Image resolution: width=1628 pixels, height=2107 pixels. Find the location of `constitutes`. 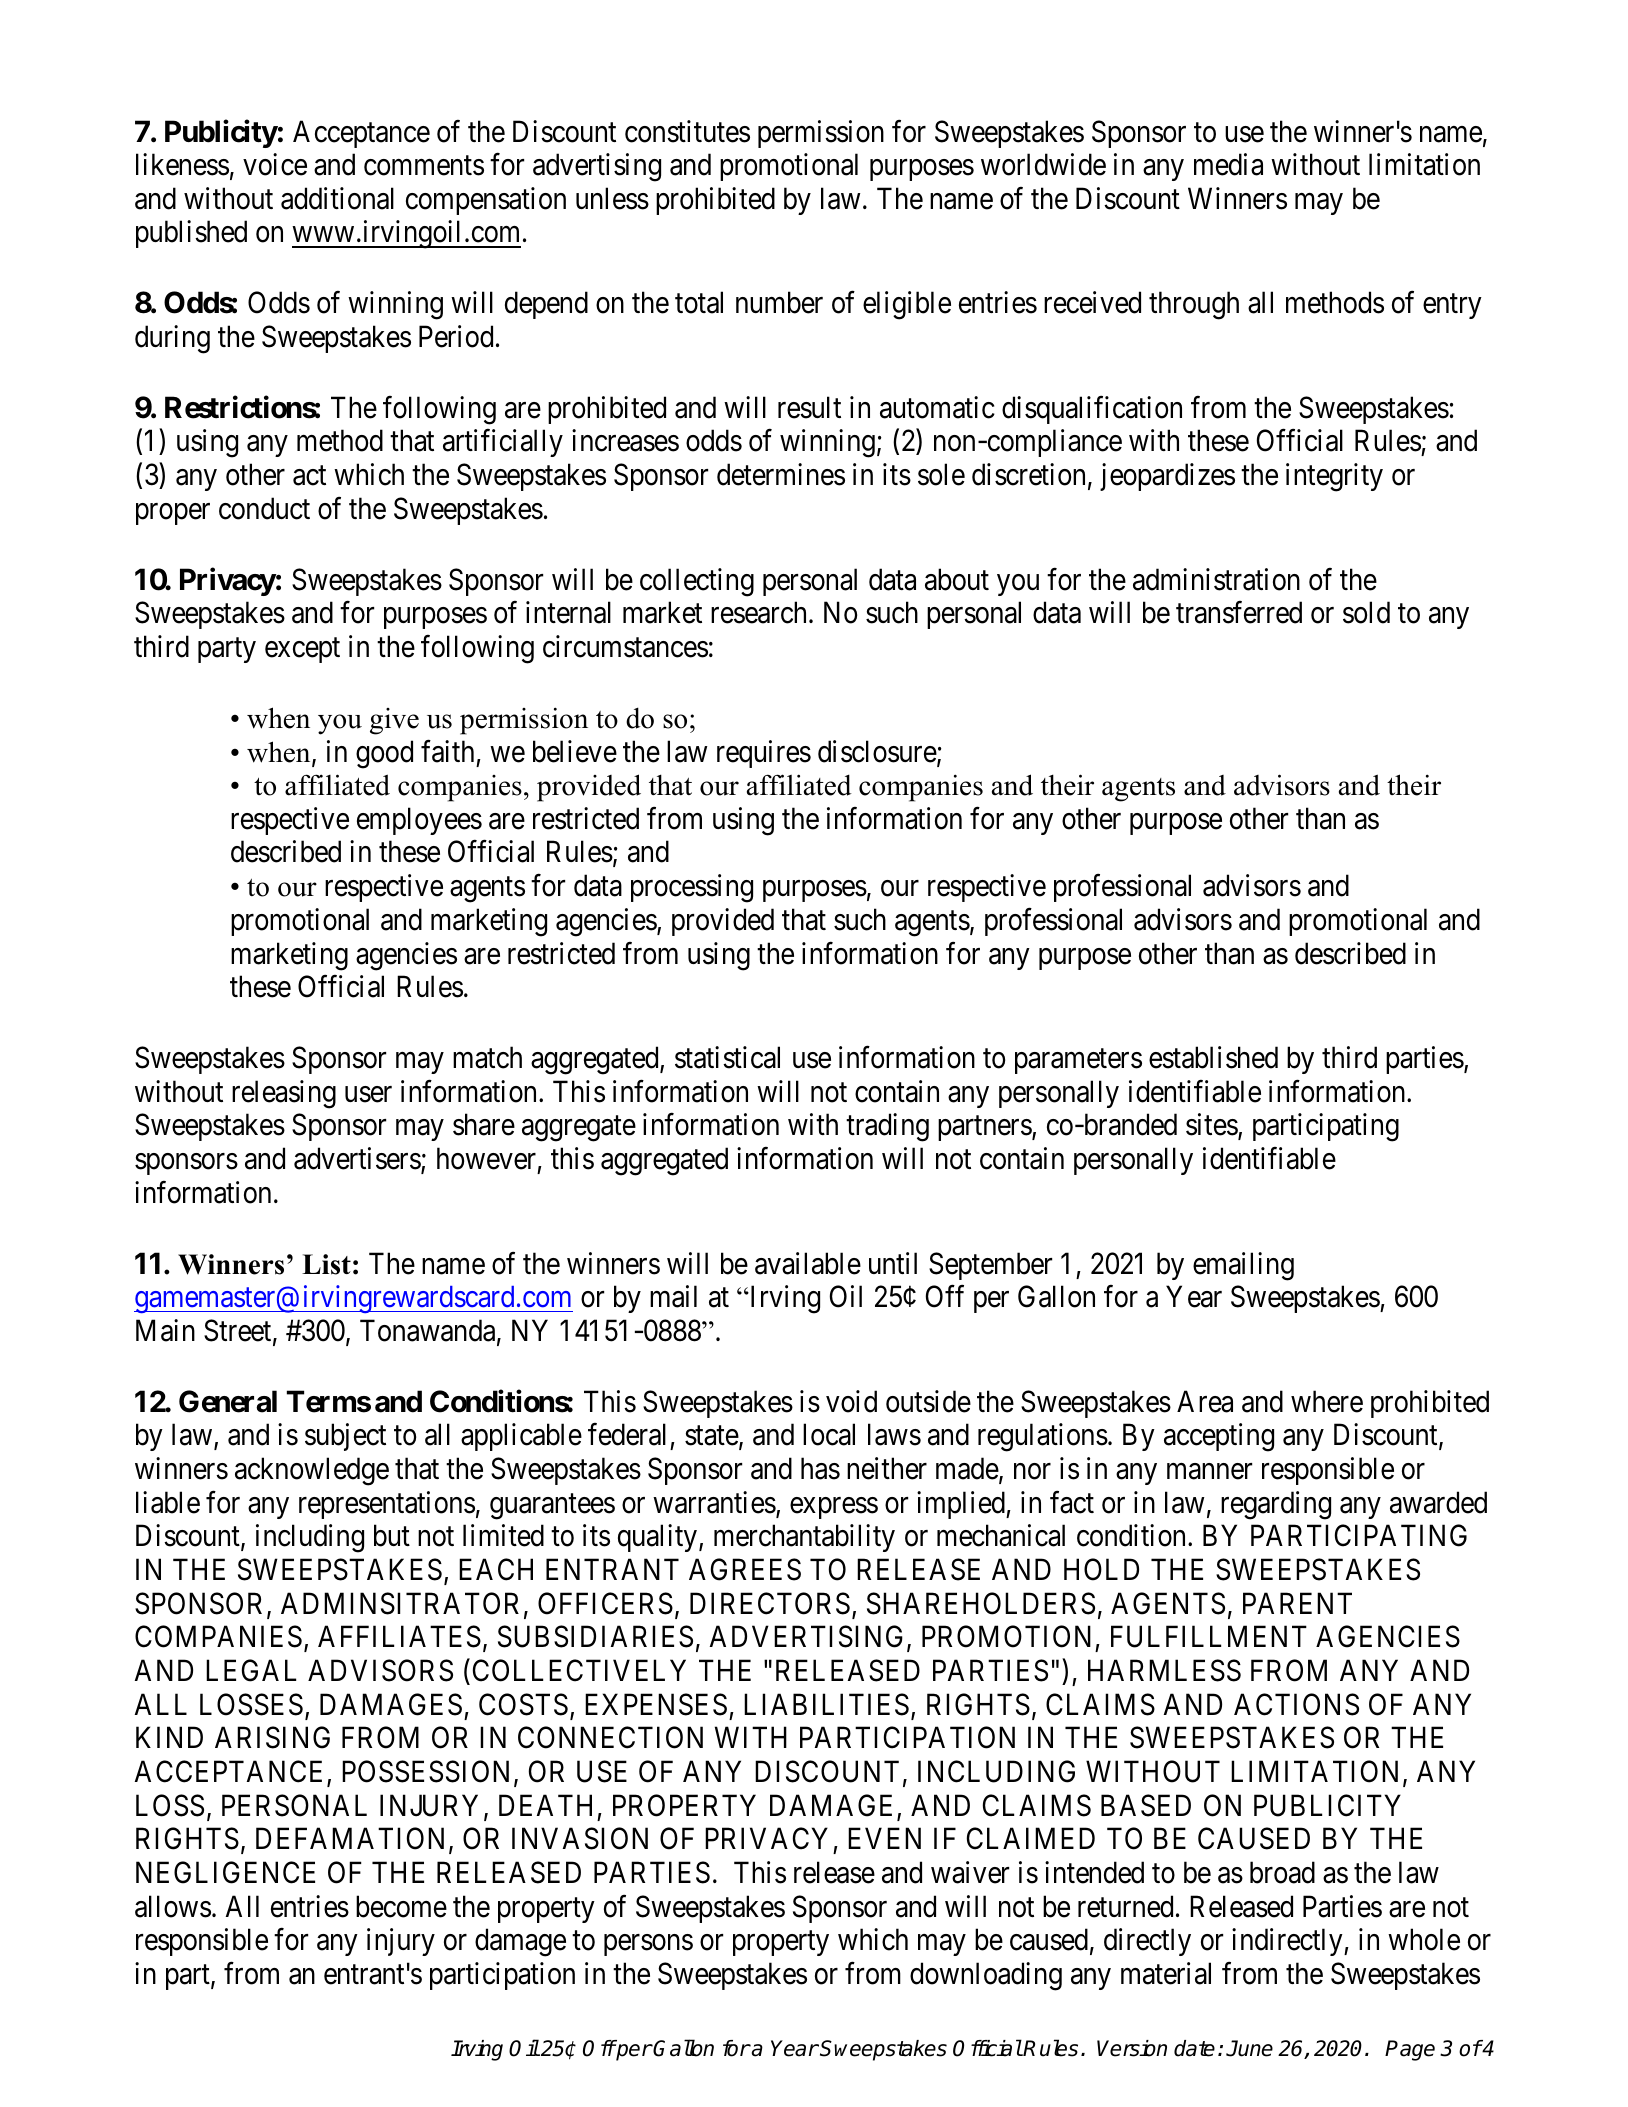

constitutes is located at coordinates (687, 131).
